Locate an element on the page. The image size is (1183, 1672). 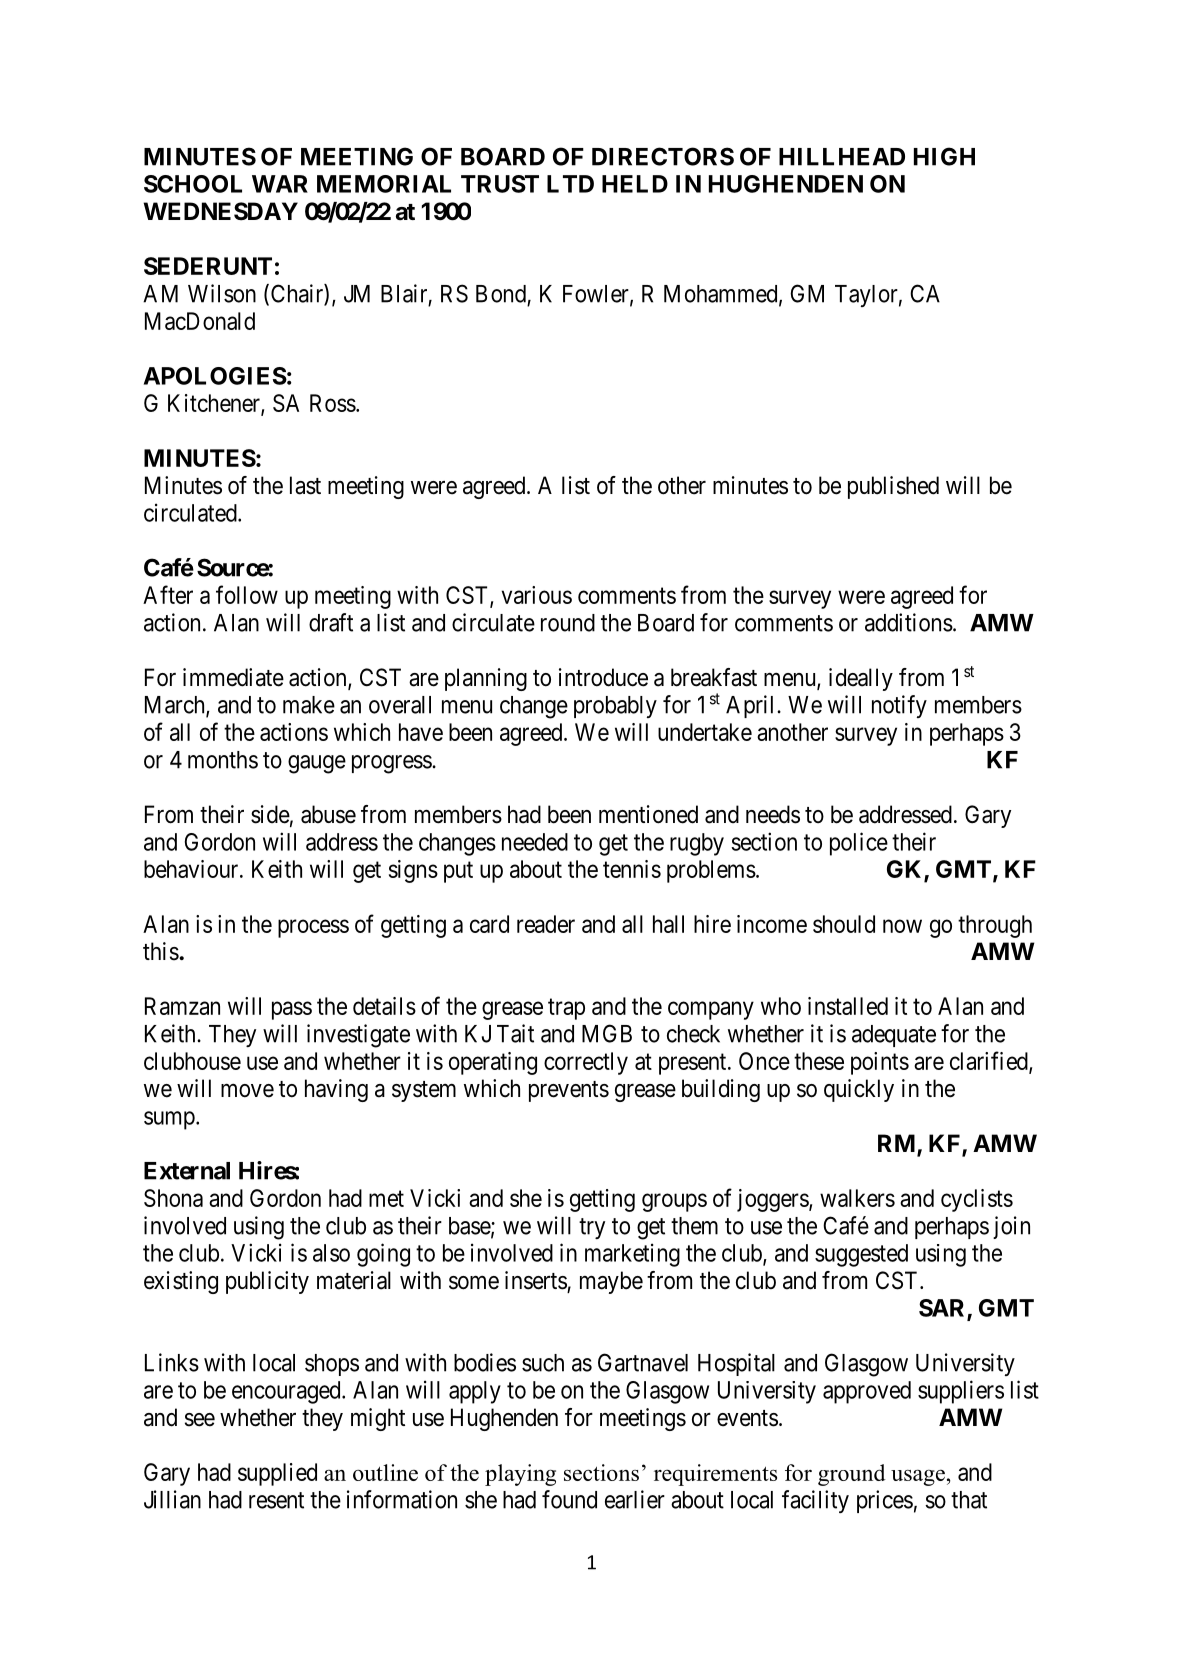
supplied is located at coordinates (277, 1474).
